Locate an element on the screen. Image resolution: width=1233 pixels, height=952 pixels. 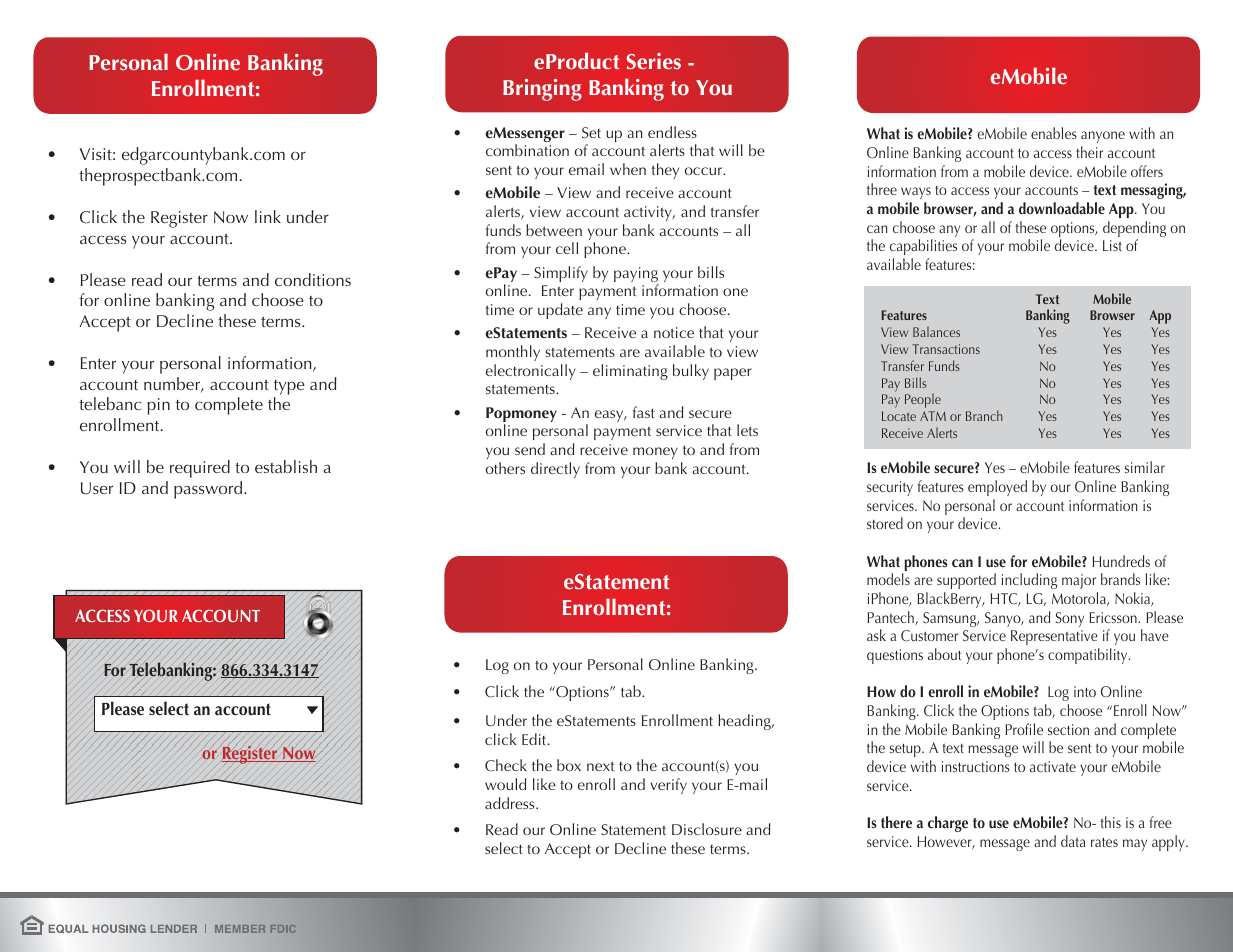
Disclosure is located at coordinates (707, 829).
